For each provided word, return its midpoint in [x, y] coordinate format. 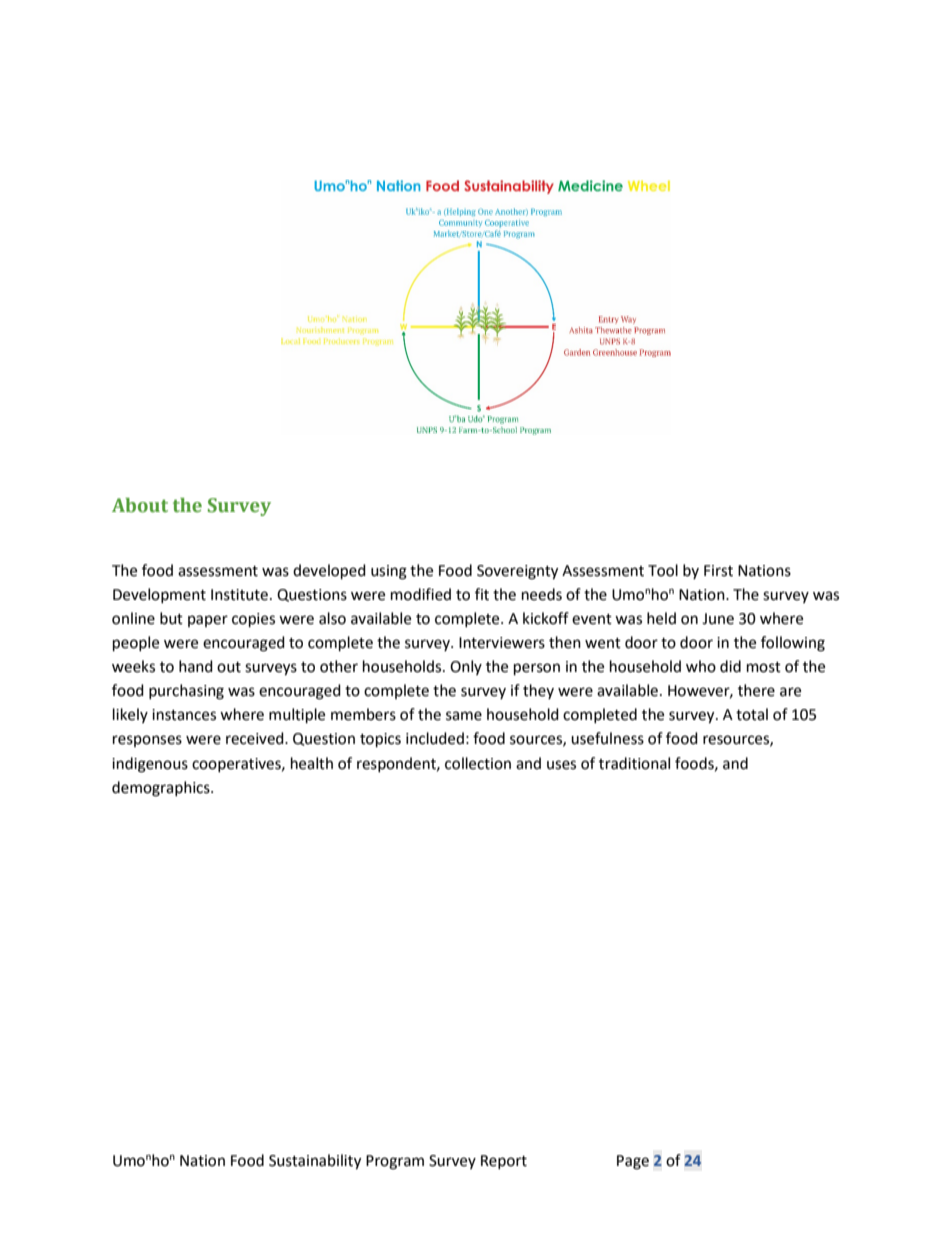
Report [504, 1162]
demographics [162, 789]
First [718, 571]
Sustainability [315, 1162]
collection [478, 763]
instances [184, 715]
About [140, 505]
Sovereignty [517, 572]
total [752, 714]
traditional [634, 763]
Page [633, 1162]
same [464, 716]
